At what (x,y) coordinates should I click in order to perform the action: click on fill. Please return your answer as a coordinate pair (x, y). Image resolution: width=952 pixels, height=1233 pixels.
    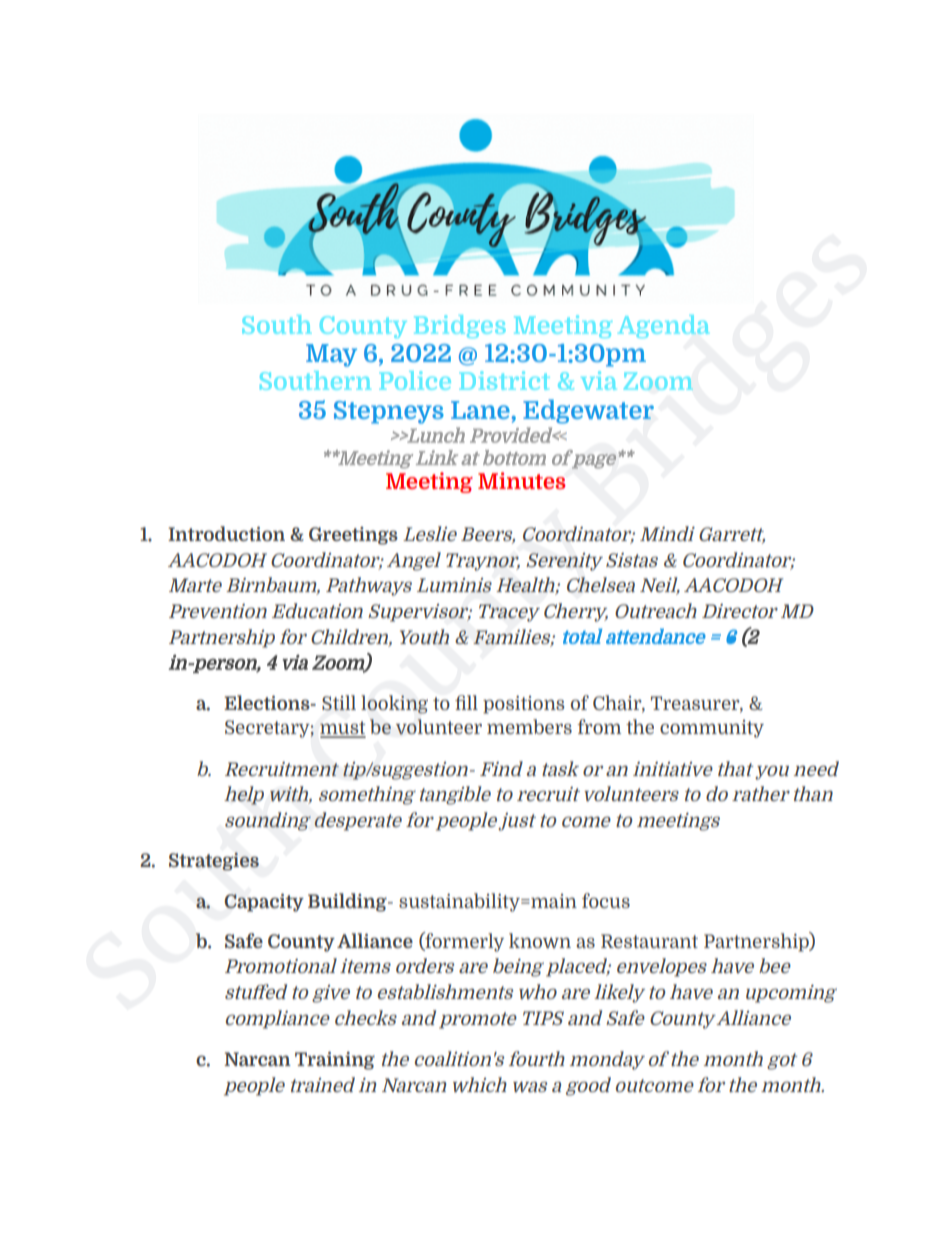
    Looking at the image, I should click on (466, 702).
